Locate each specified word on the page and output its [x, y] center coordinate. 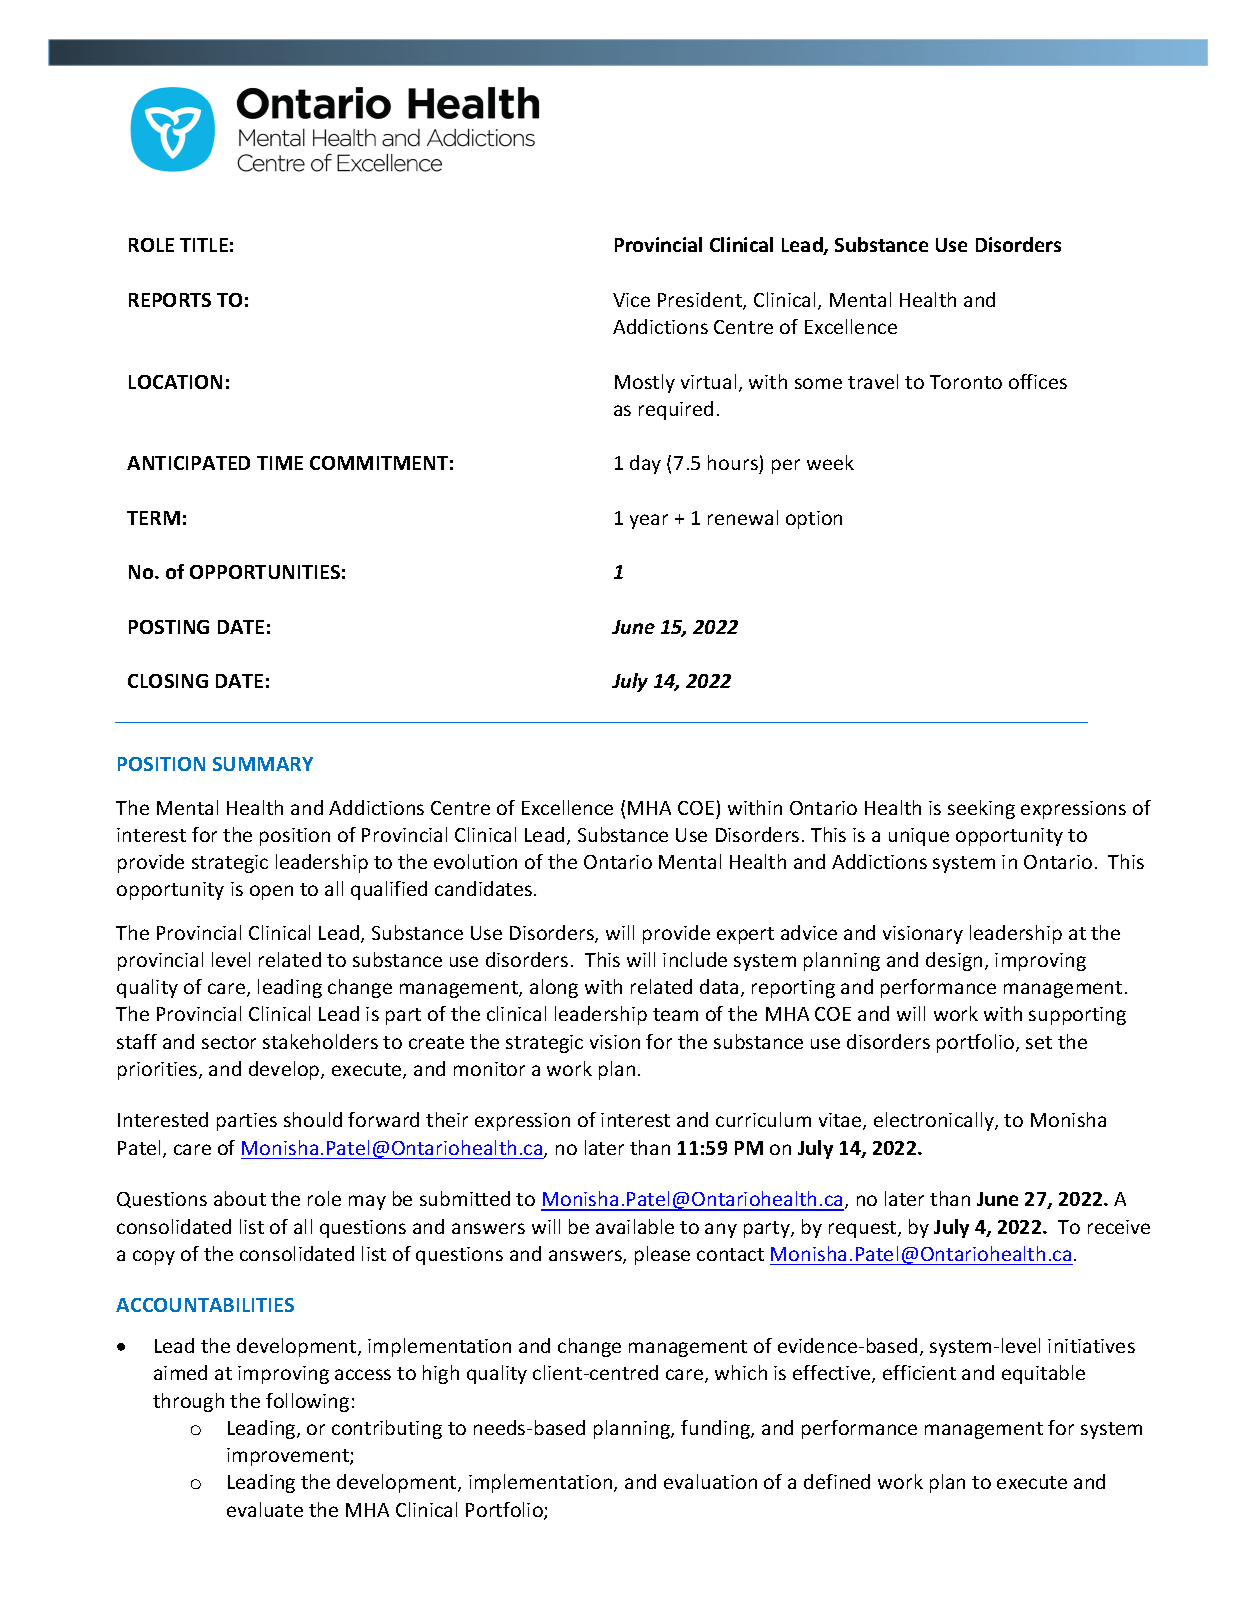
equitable [1043, 1374]
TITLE [204, 245]
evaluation [710, 1481]
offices [1038, 381]
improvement [289, 1457]
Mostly [645, 383]
